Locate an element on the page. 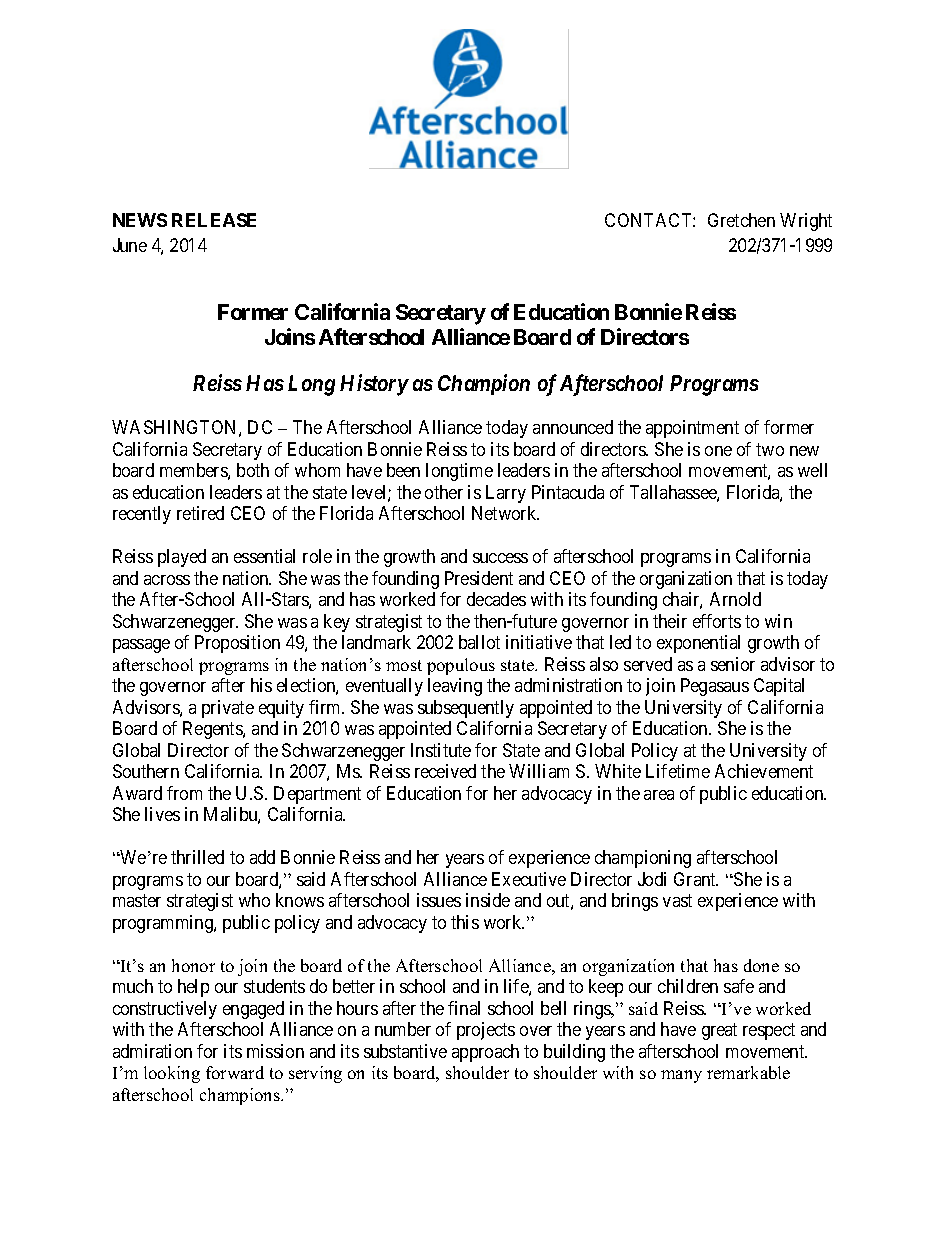 This image has width=952, height=1233. History is located at coordinates (374, 385).
